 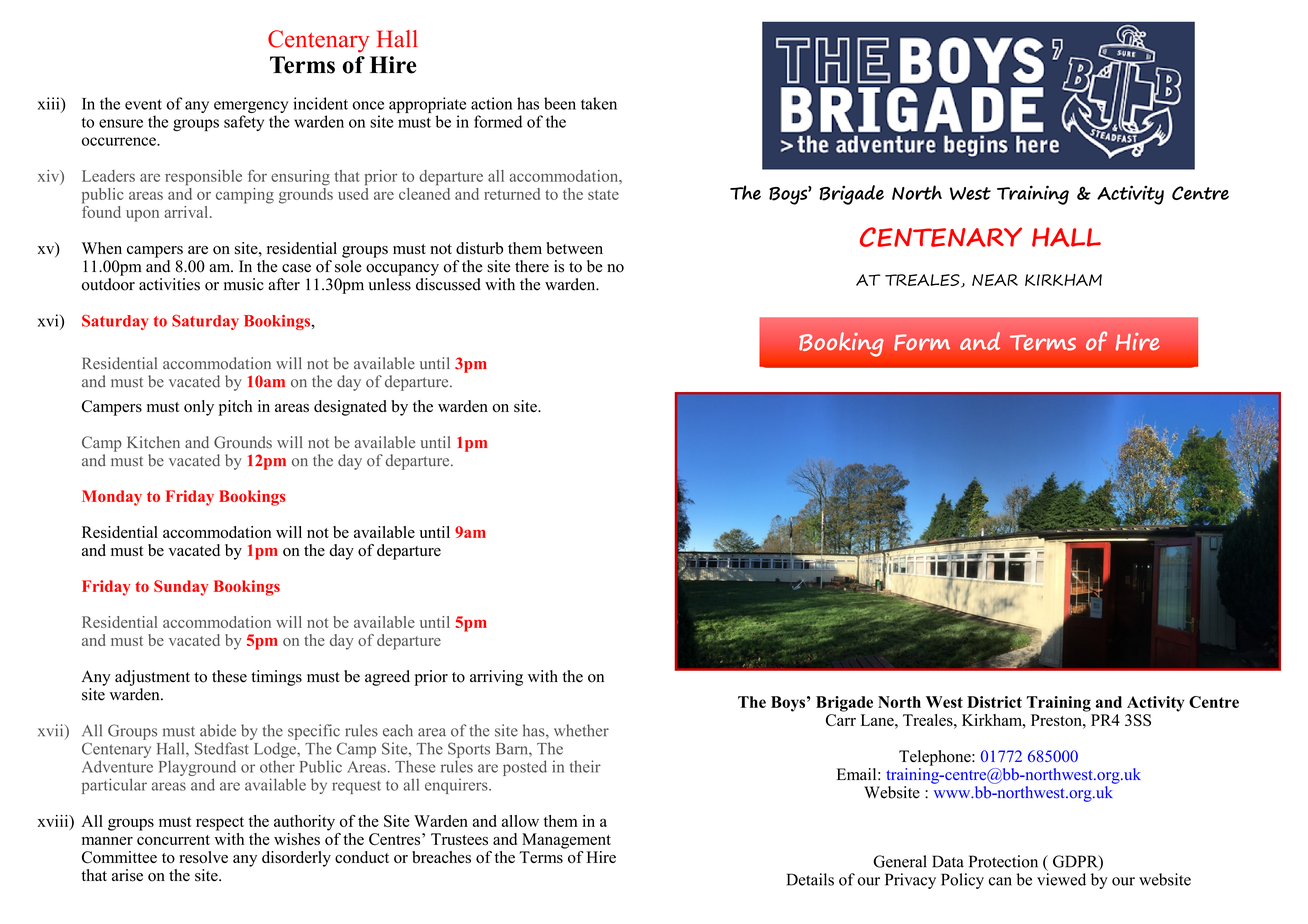 What do you see at coordinates (121, 123) in the image?
I see `ensure` at bounding box center [121, 123].
